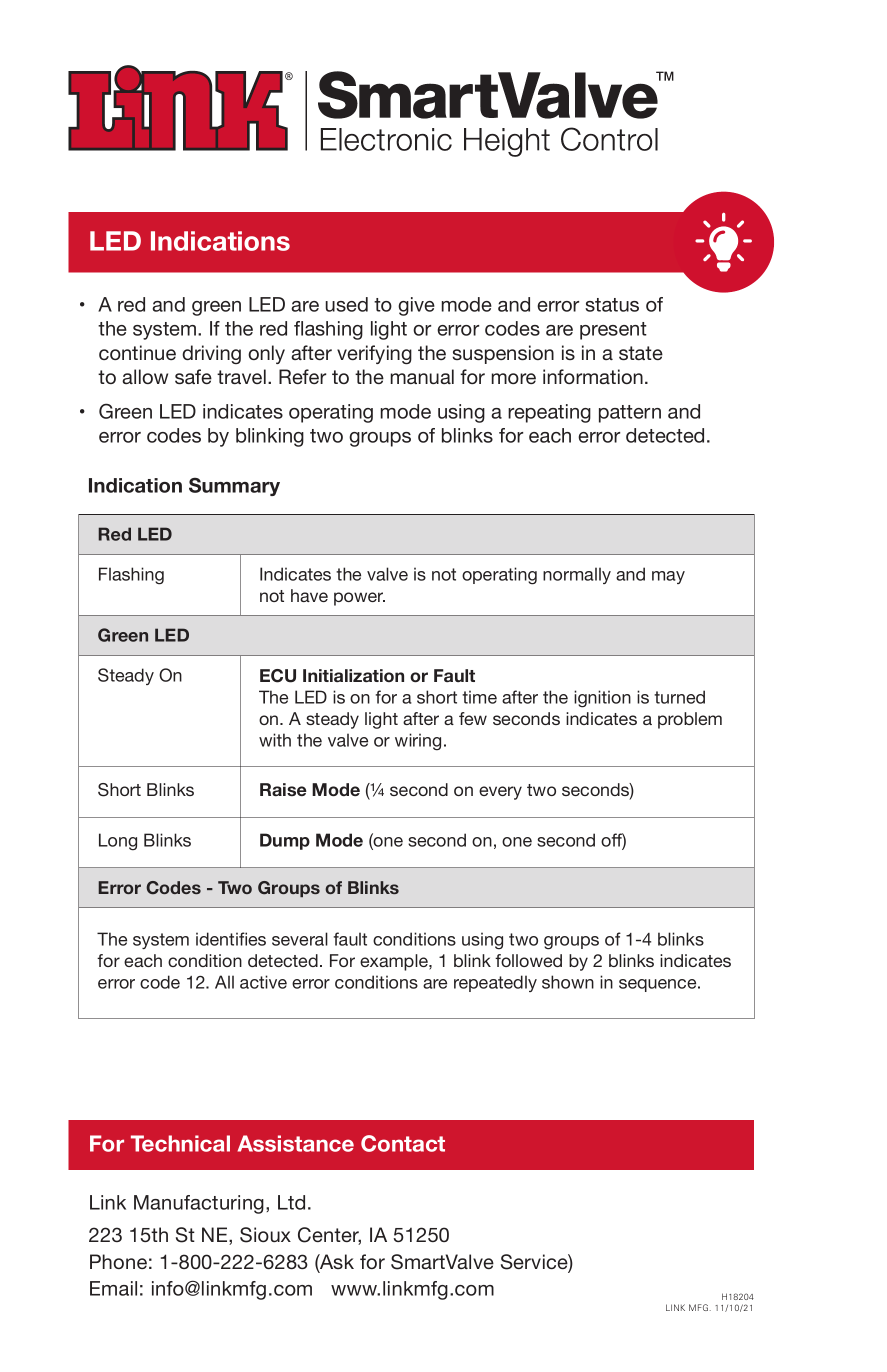 Image resolution: width=887 pixels, height=1372 pixels. What do you see at coordinates (118, 1261) in the document?
I see `Phone` at bounding box center [118, 1261].
